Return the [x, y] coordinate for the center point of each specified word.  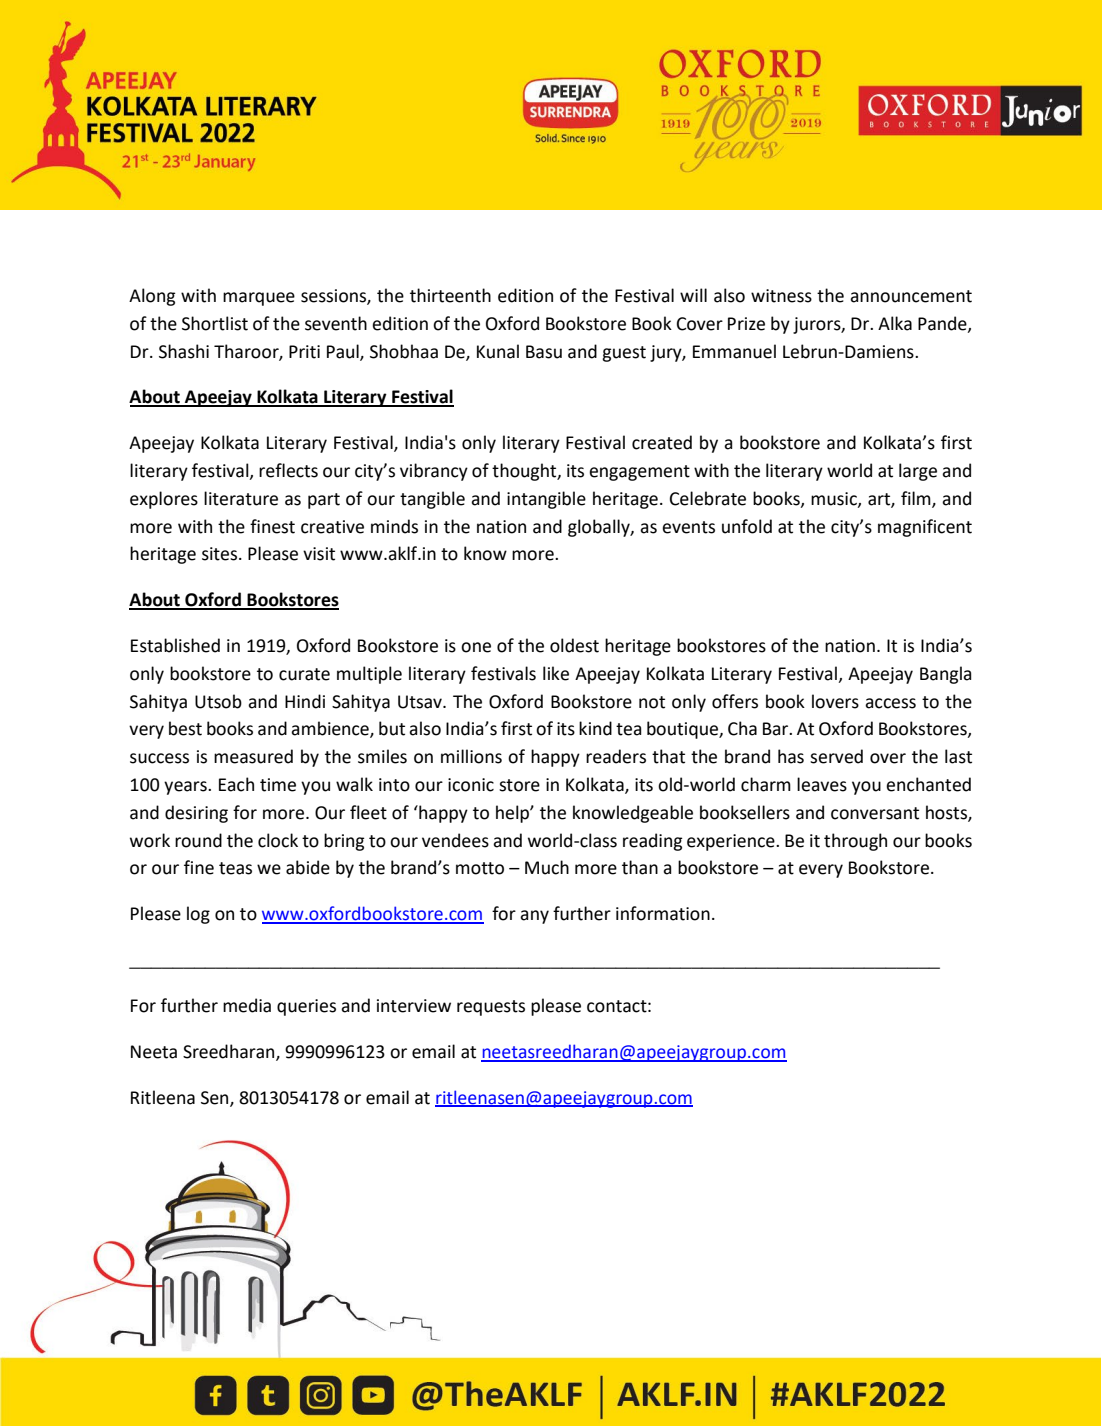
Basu [544, 352]
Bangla [945, 675]
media [247, 1005]
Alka [895, 323]
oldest [574, 645]
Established [175, 645]
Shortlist [215, 323]
